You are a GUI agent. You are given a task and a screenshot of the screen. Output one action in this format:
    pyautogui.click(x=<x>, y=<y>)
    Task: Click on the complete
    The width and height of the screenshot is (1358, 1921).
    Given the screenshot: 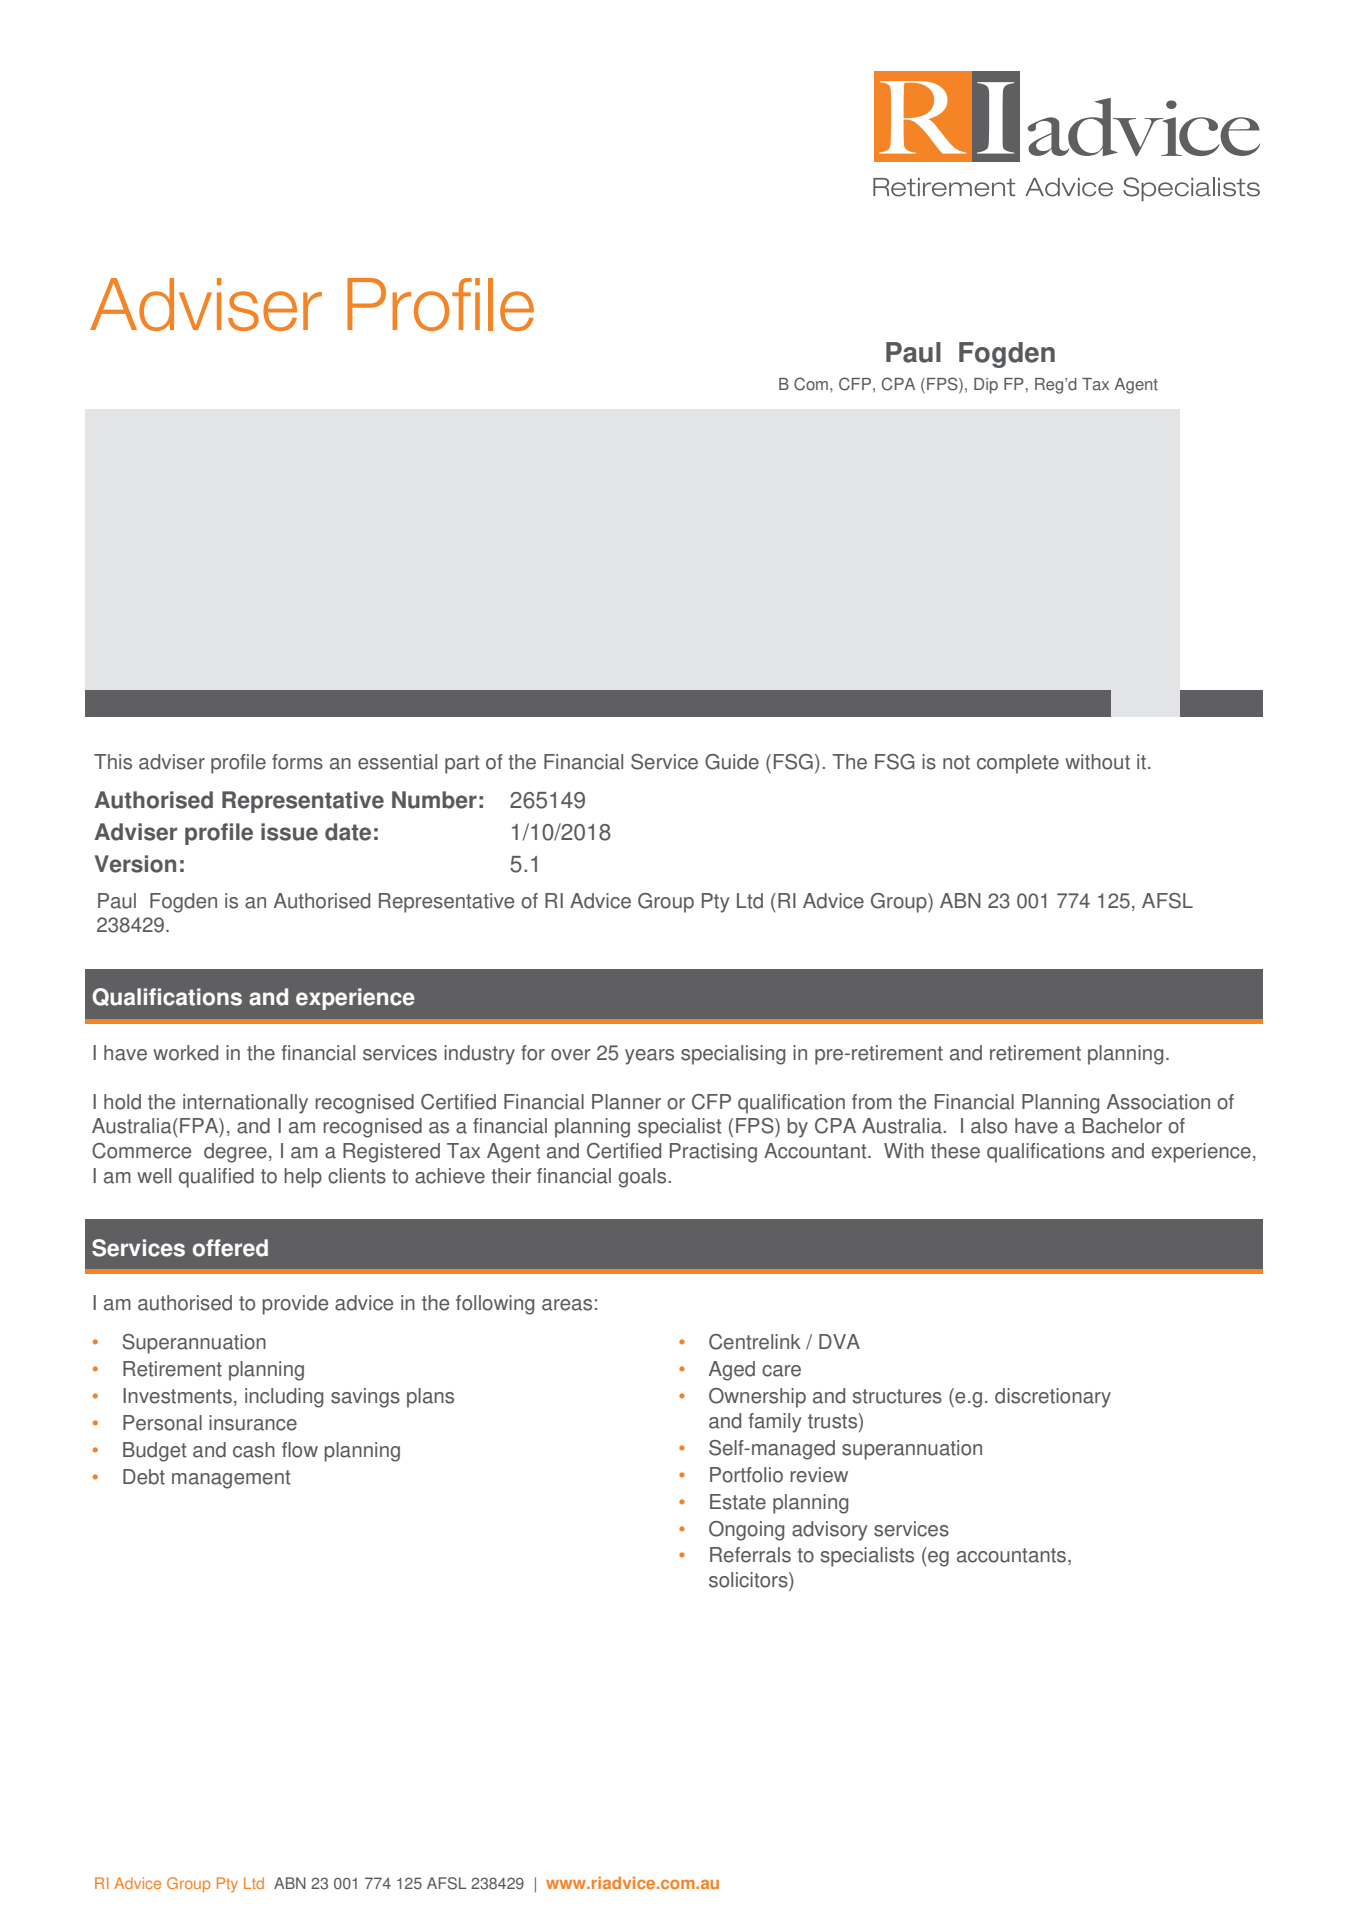 What is the action you would take?
    pyautogui.click(x=1018, y=764)
